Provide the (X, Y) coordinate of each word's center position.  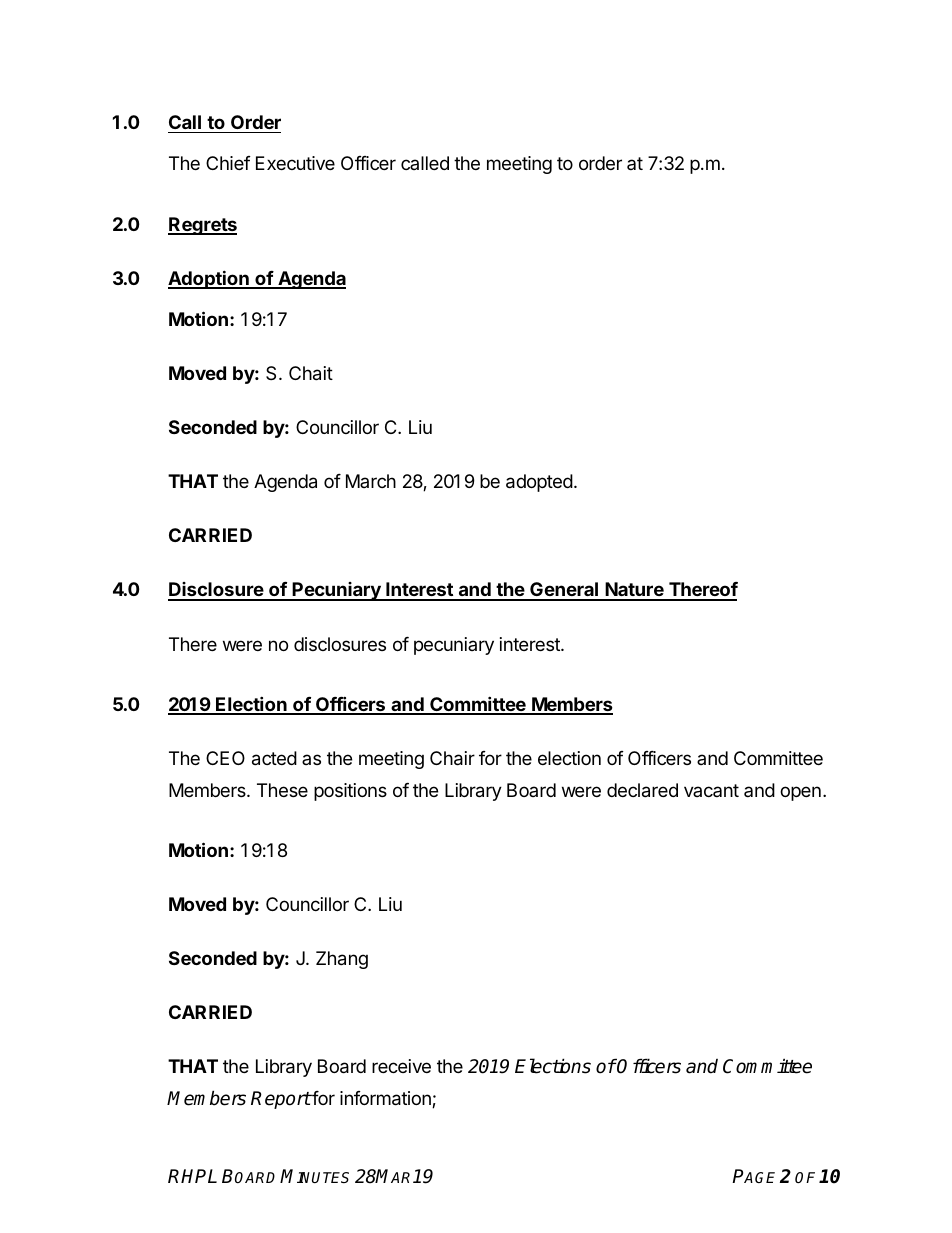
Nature (634, 591)
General (564, 591)
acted (274, 758)
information (386, 1099)
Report (281, 1100)
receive (401, 1066)
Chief (228, 163)
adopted (539, 483)
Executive (295, 163)
